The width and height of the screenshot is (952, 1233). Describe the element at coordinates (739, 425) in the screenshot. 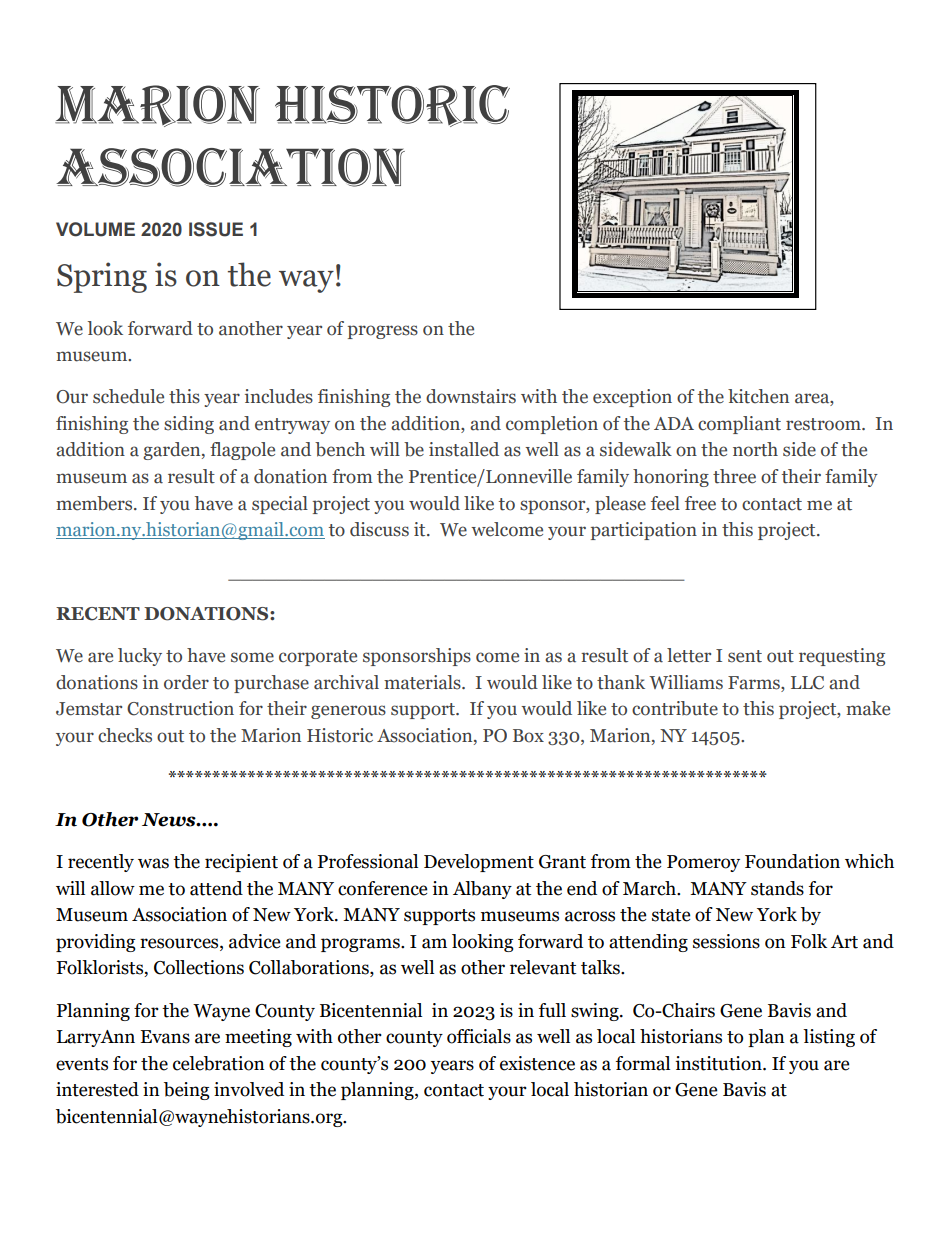

I see `compliant` at that location.
